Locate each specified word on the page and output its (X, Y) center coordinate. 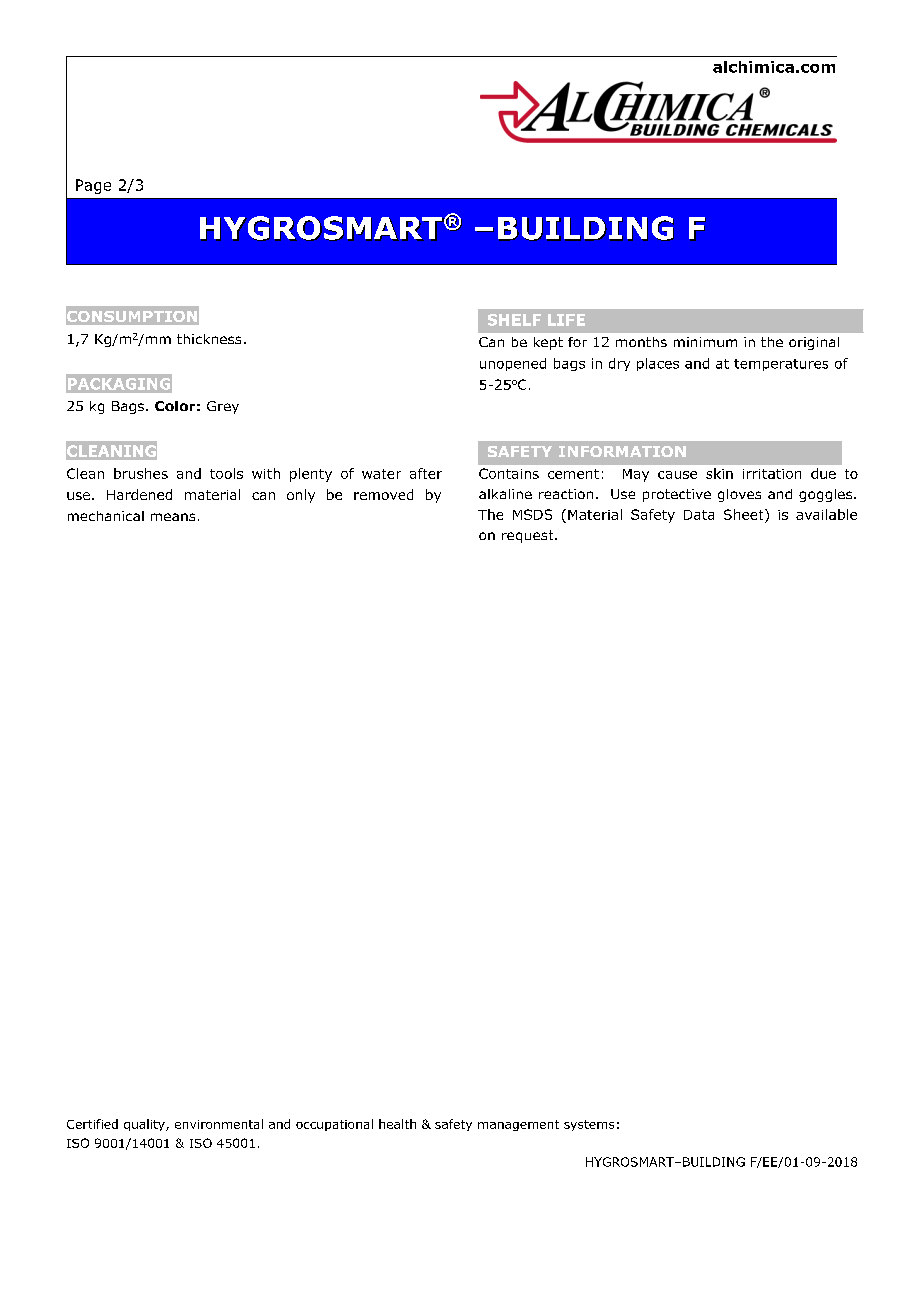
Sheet (745, 514)
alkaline (505, 494)
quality (145, 1125)
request (529, 536)
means (173, 517)
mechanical (106, 516)
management (518, 1125)
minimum (705, 342)
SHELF (514, 320)
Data (699, 515)
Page (93, 186)
